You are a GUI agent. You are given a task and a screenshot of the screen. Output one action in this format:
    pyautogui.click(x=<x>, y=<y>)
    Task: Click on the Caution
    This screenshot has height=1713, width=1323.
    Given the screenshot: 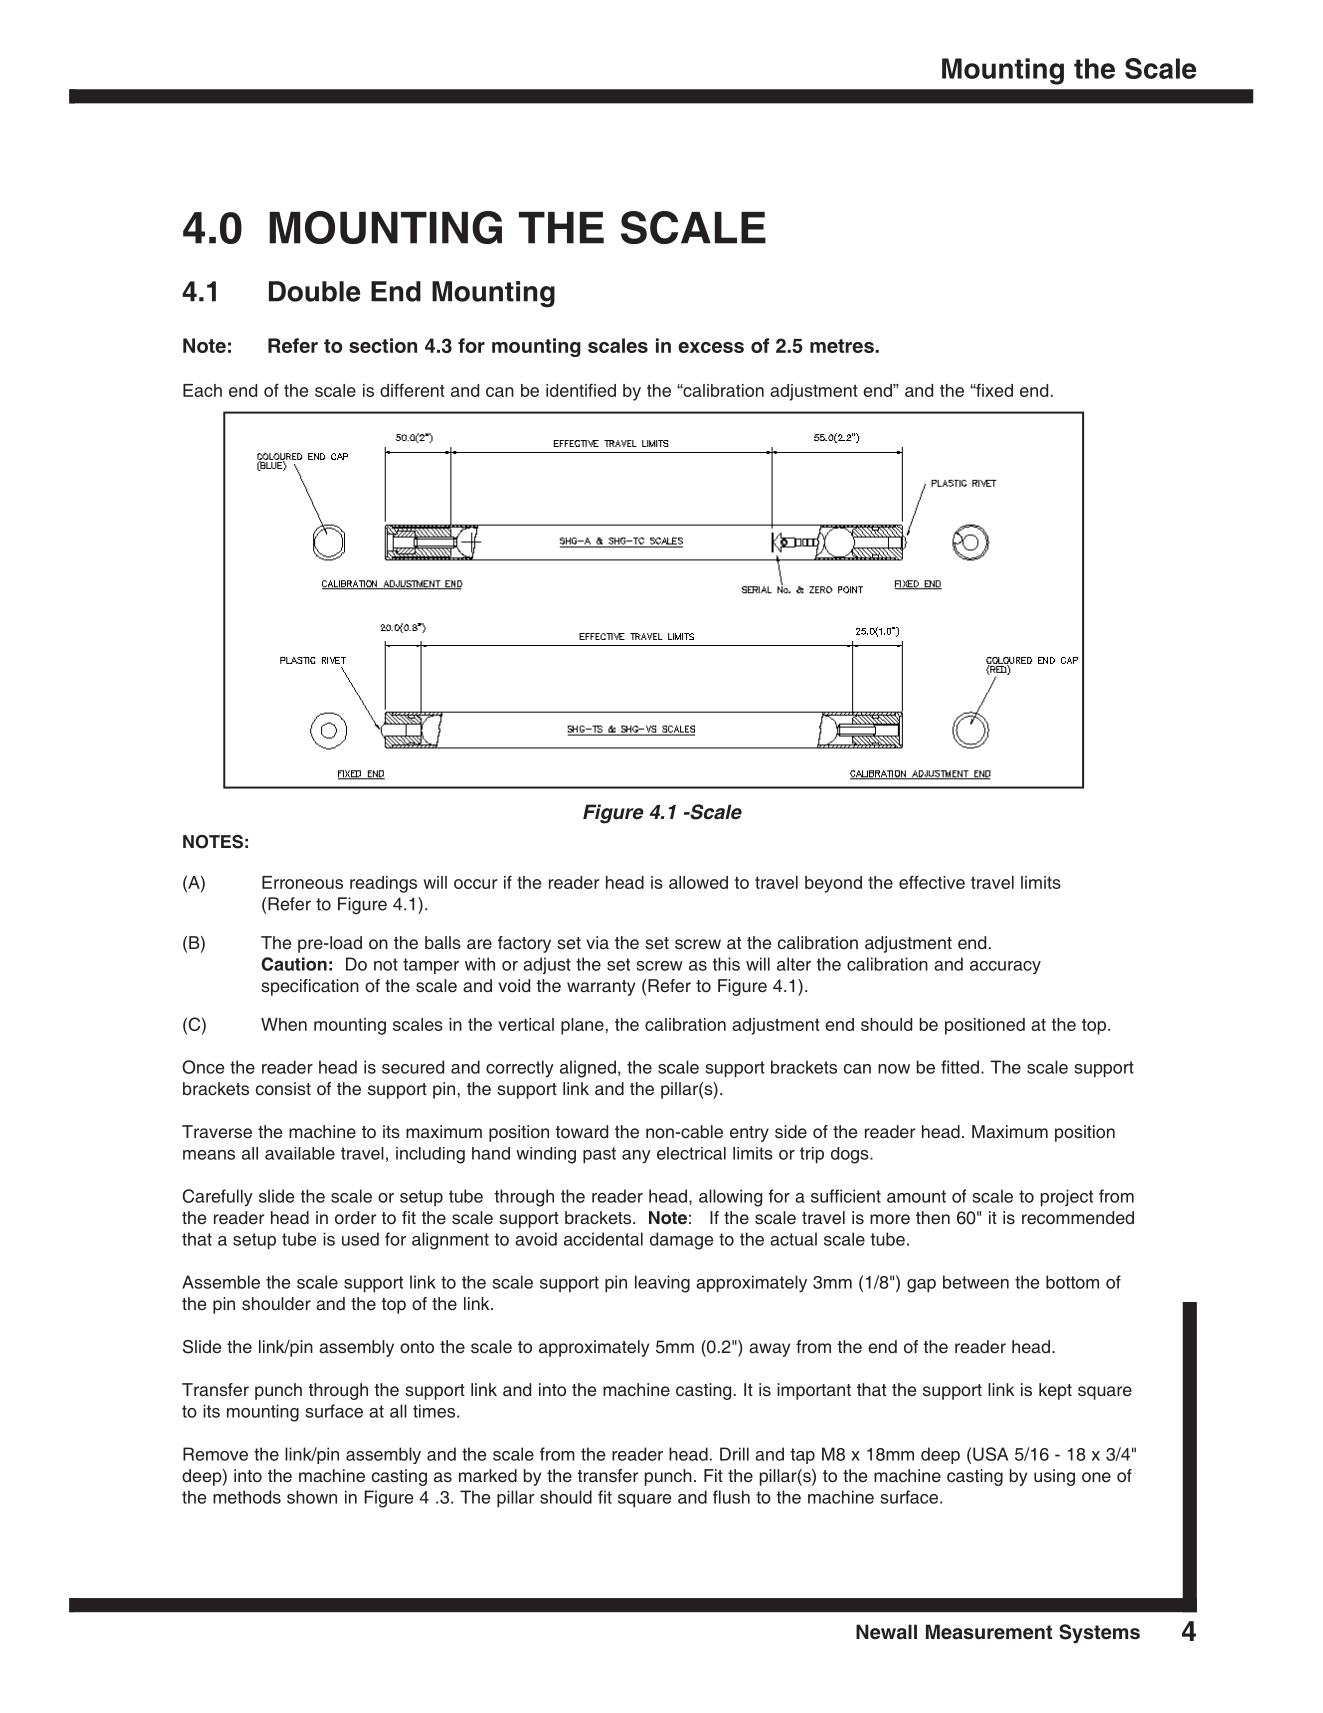 What is the action you would take?
    pyautogui.click(x=294, y=964)
